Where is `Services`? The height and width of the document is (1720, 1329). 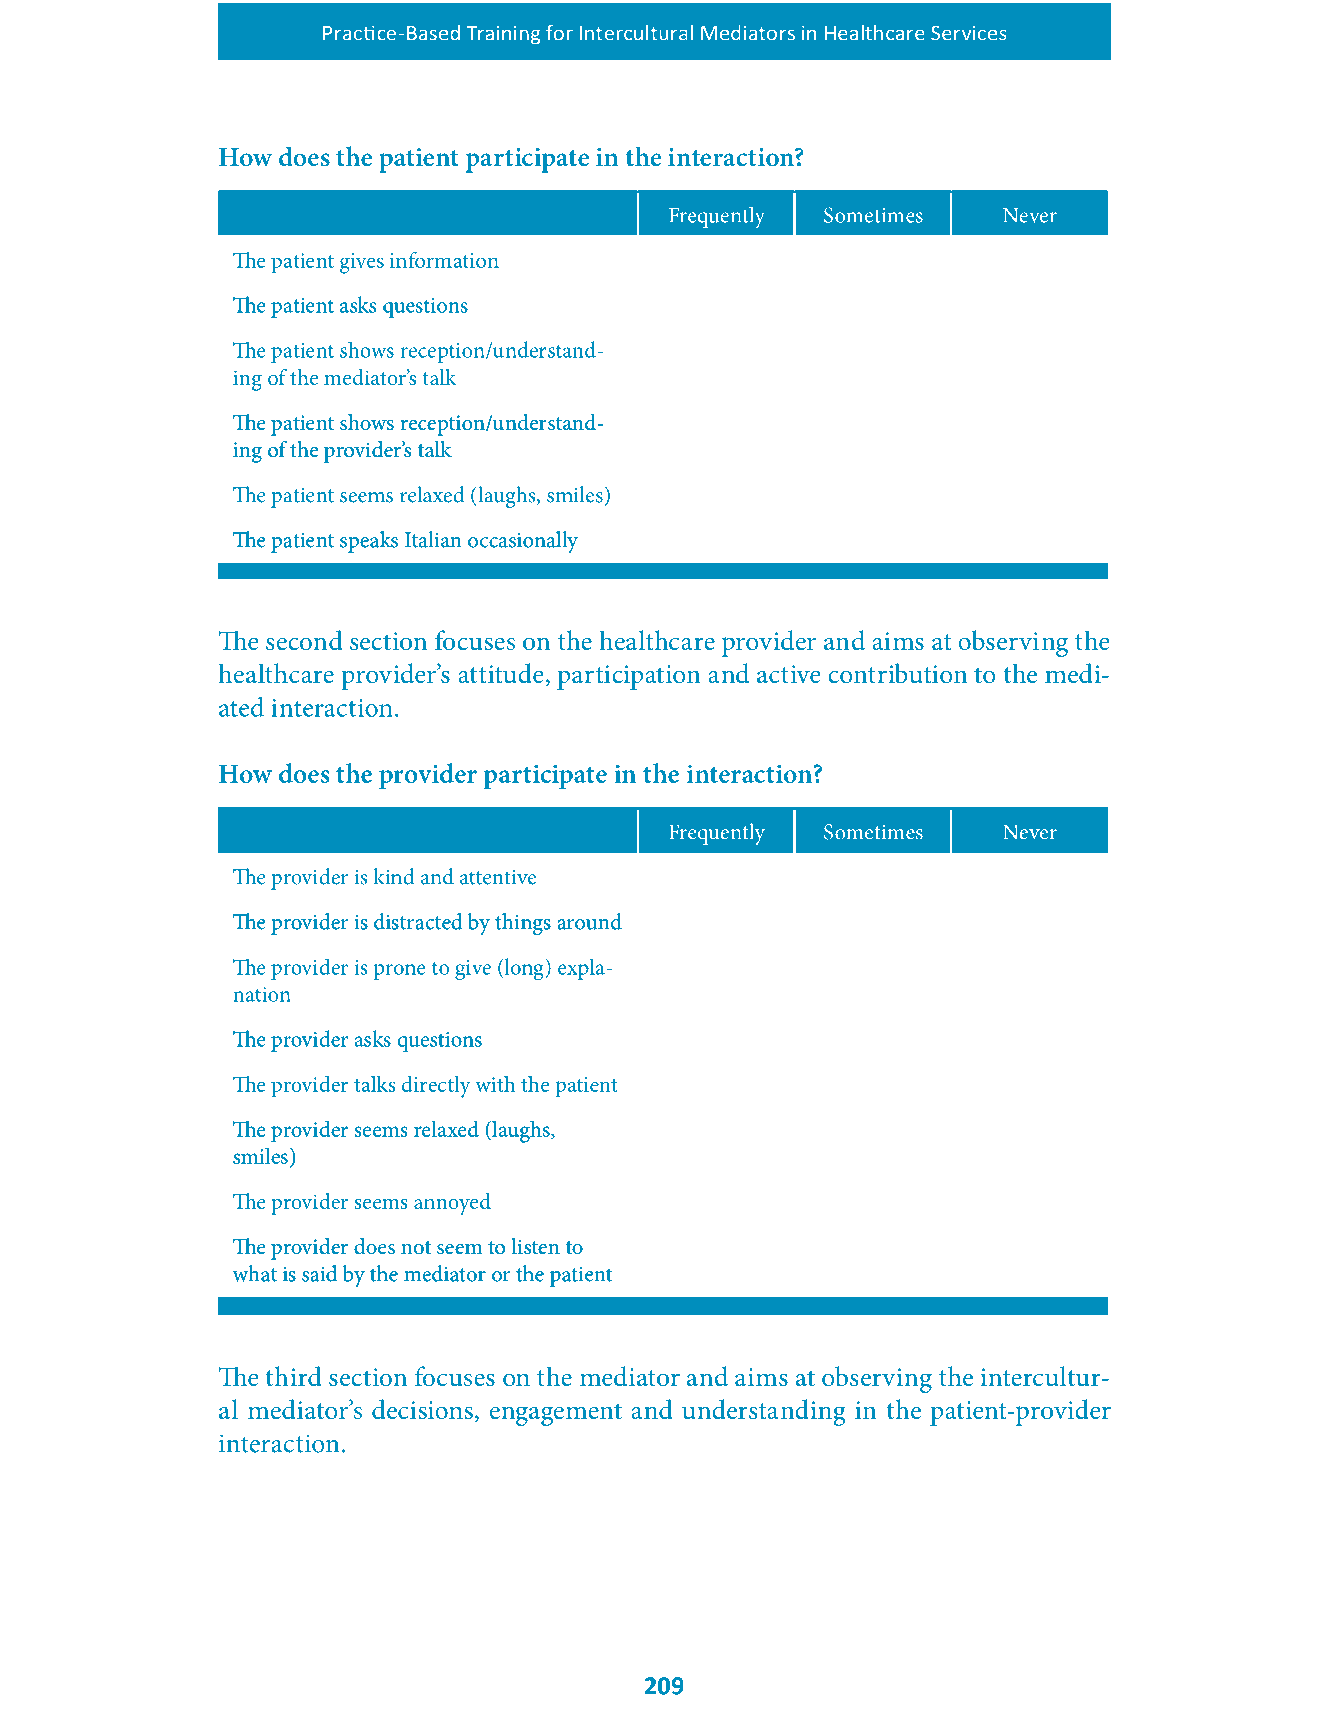 Services is located at coordinates (969, 33).
